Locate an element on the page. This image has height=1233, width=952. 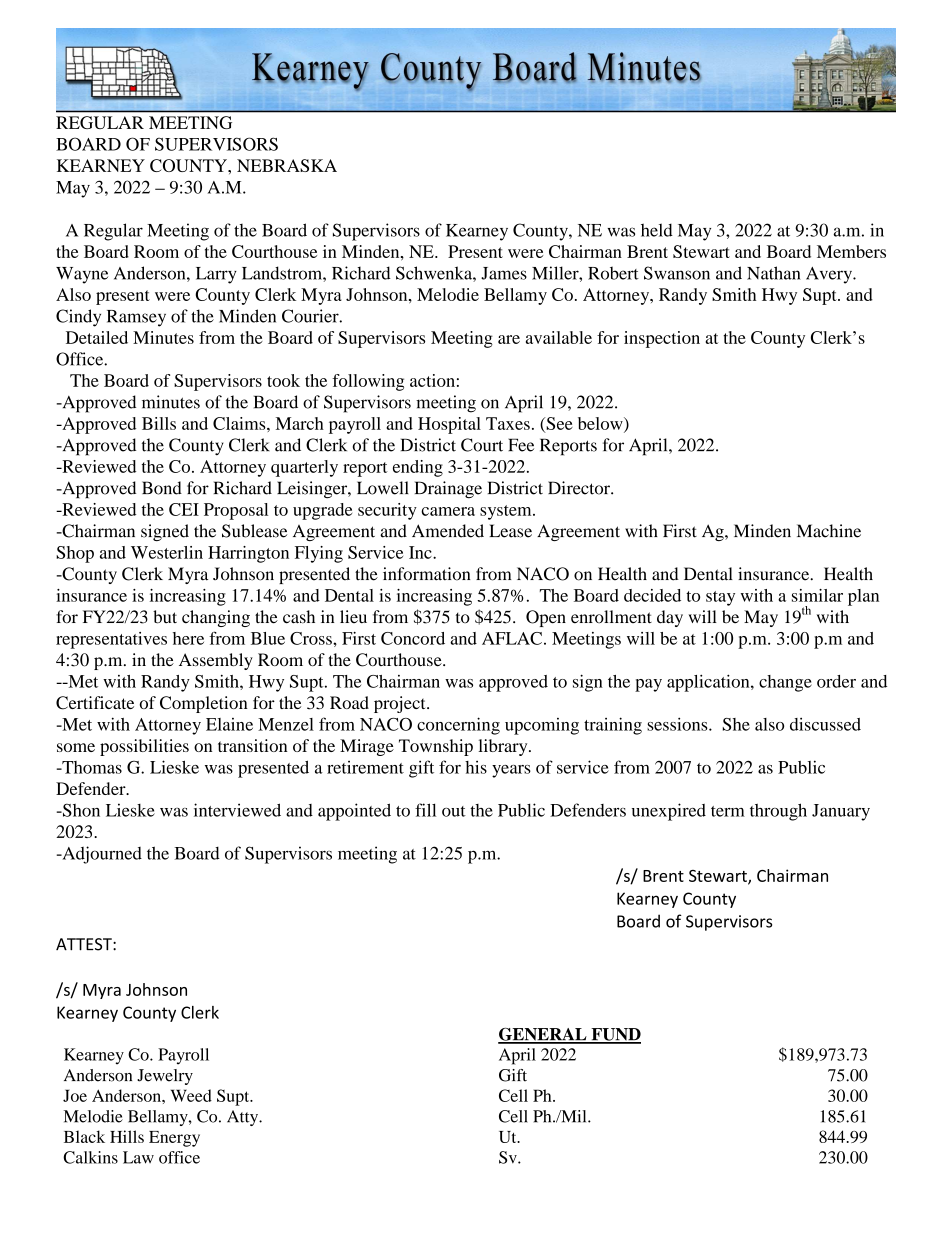
change is located at coordinates (785, 683).
